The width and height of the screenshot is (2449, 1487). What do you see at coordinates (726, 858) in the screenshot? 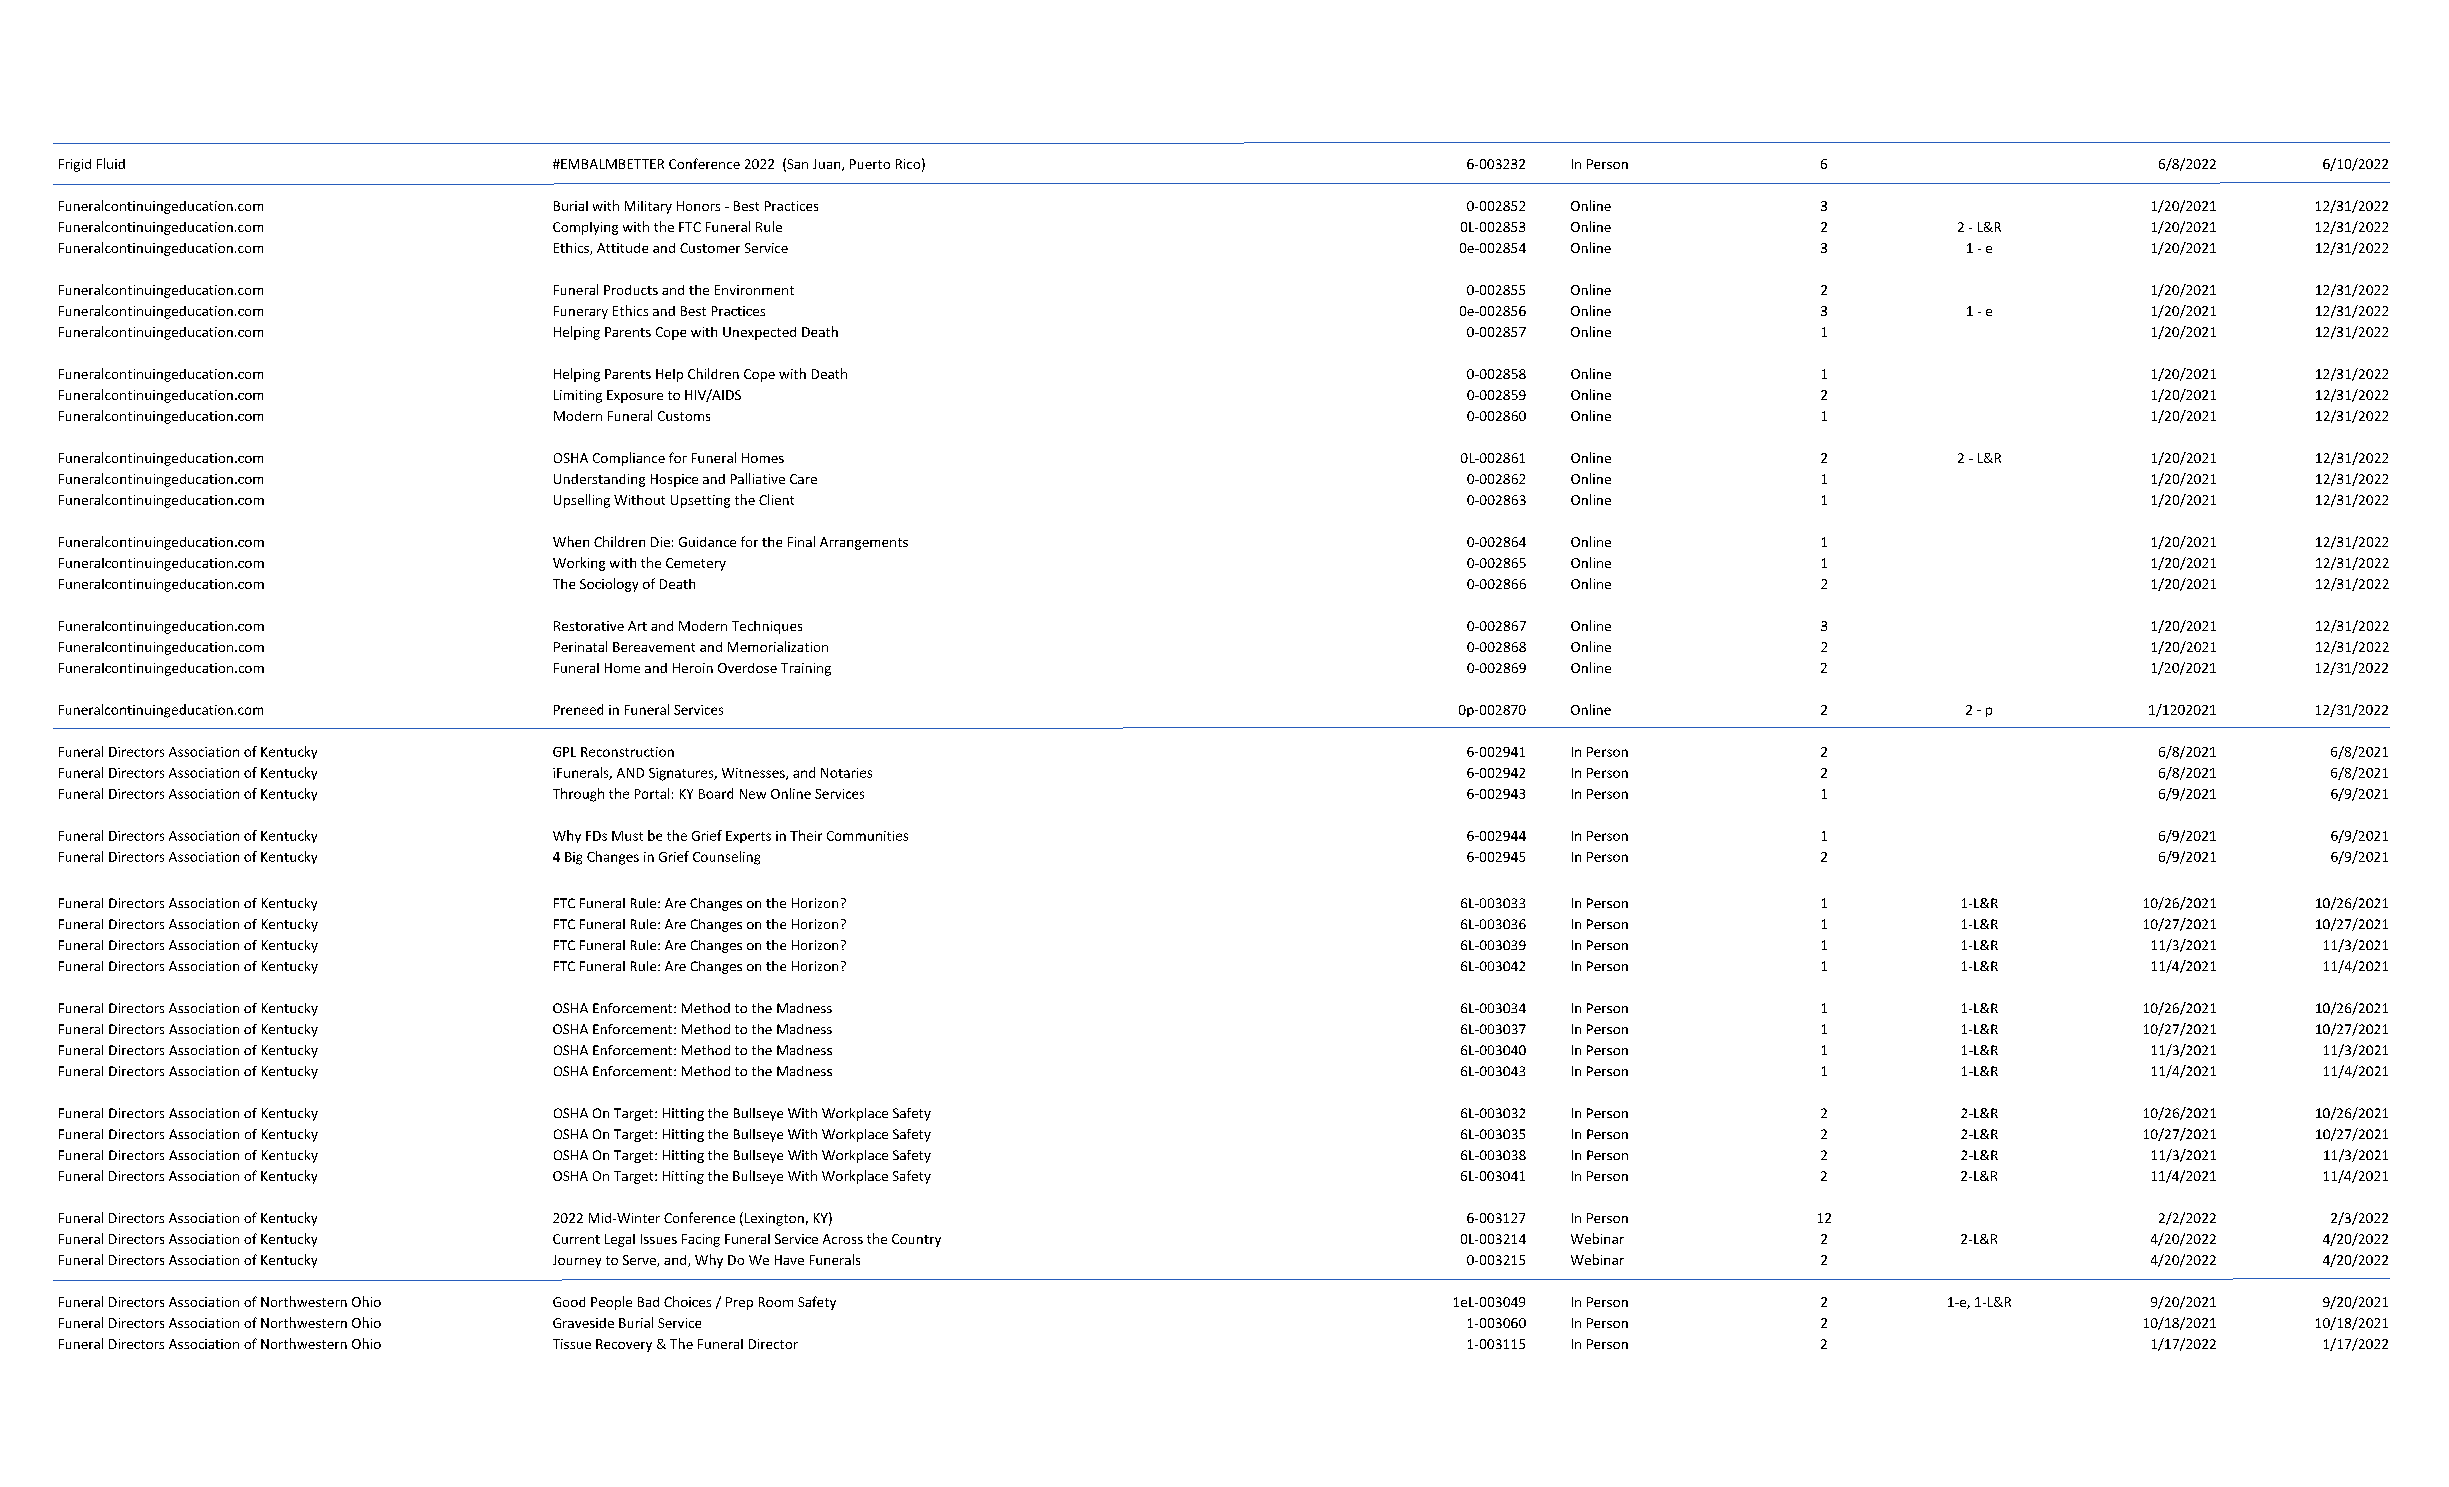
I see `Counseling` at bounding box center [726, 858].
